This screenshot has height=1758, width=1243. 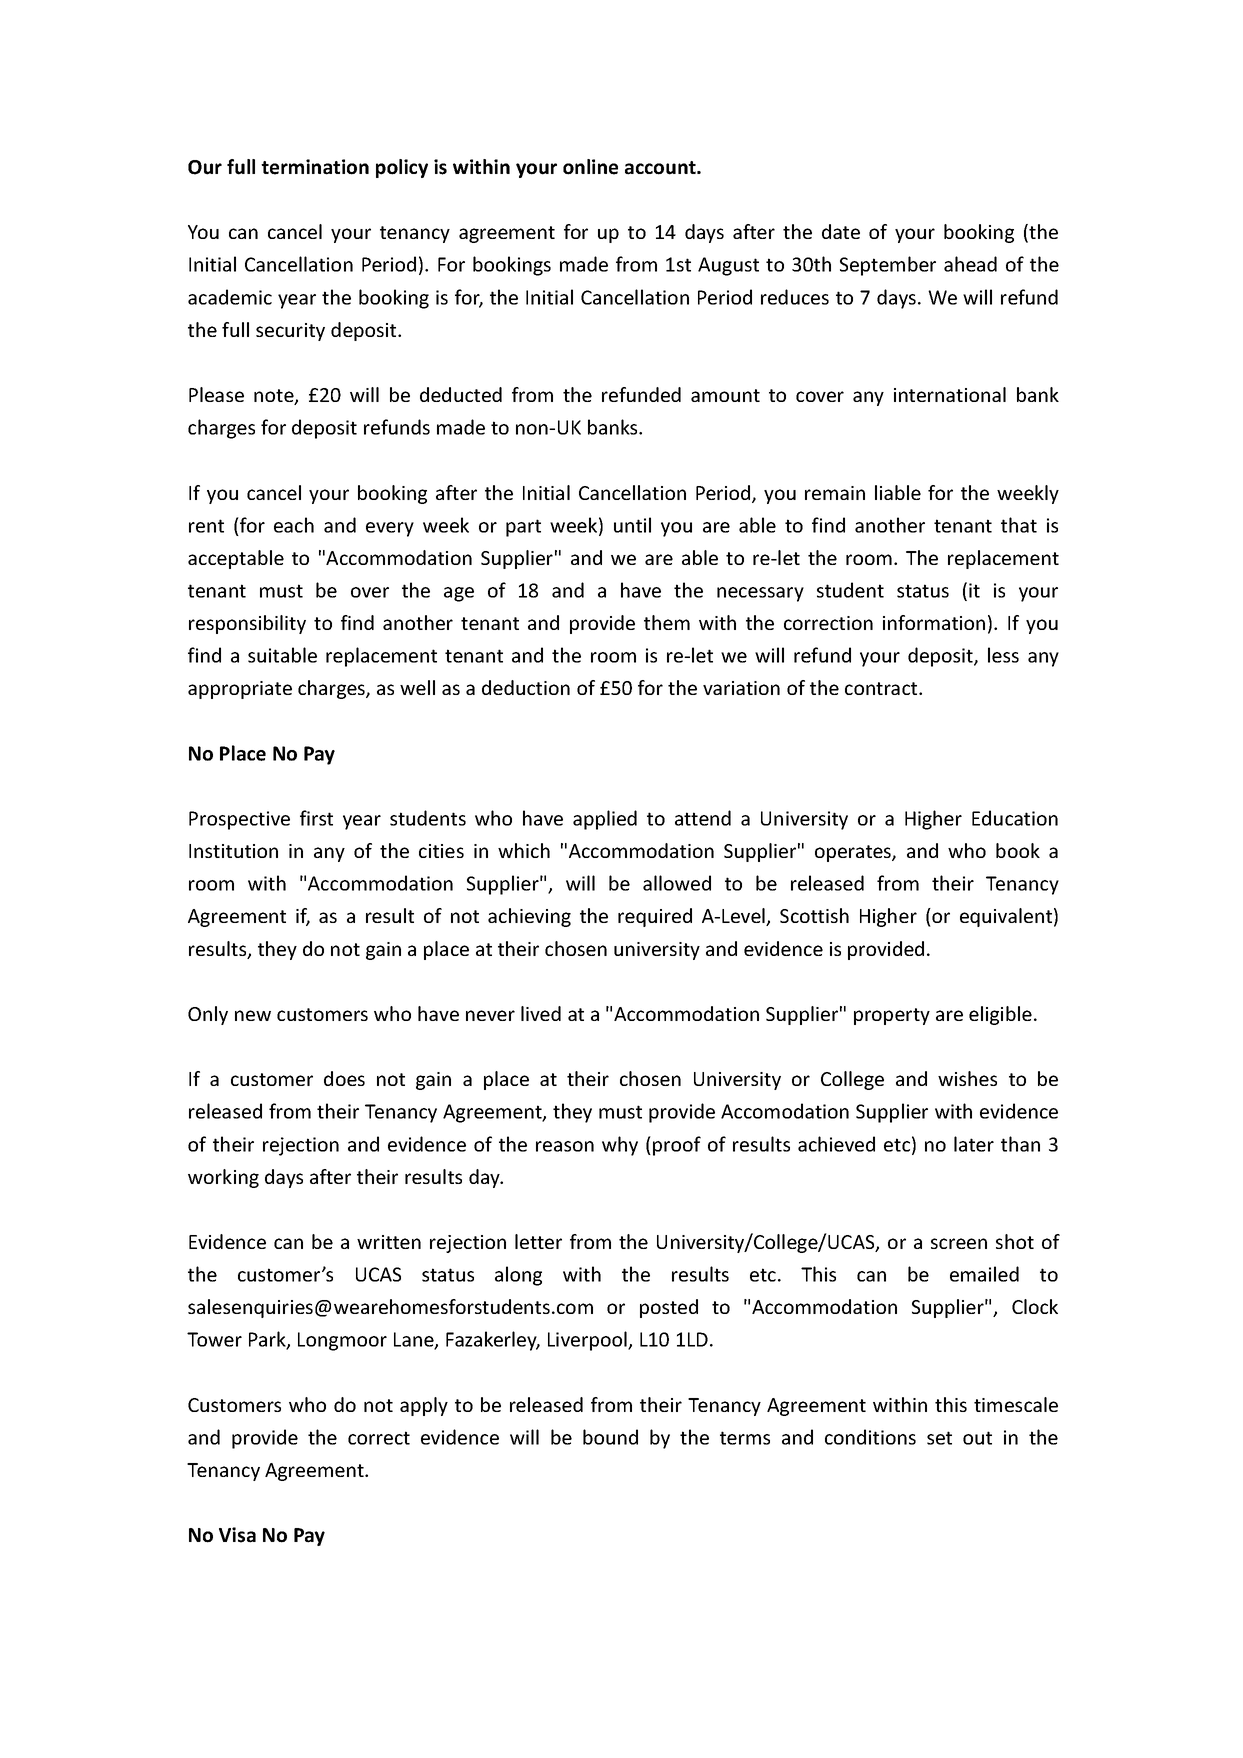 What do you see at coordinates (605, 820) in the screenshot?
I see `applied` at bounding box center [605, 820].
